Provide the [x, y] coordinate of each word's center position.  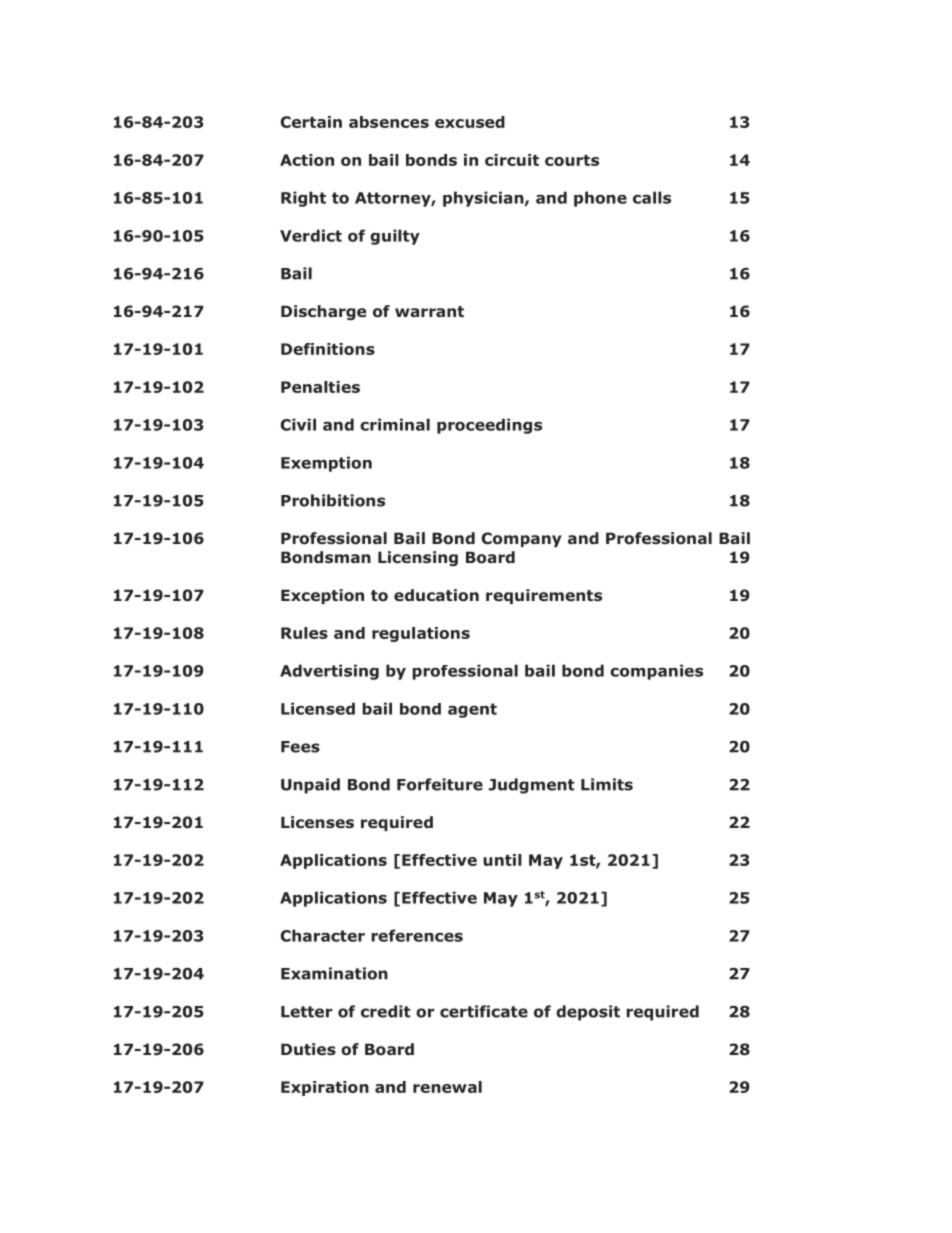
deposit [588, 1013]
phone [600, 199]
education [436, 595]
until [502, 860]
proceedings [489, 426]
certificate [484, 1011]
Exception [322, 596]
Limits [607, 784]
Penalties [320, 387]
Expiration [325, 1088]
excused [470, 122]
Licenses [317, 822]
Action [307, 160]
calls [652, 197]
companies [656, 672]
